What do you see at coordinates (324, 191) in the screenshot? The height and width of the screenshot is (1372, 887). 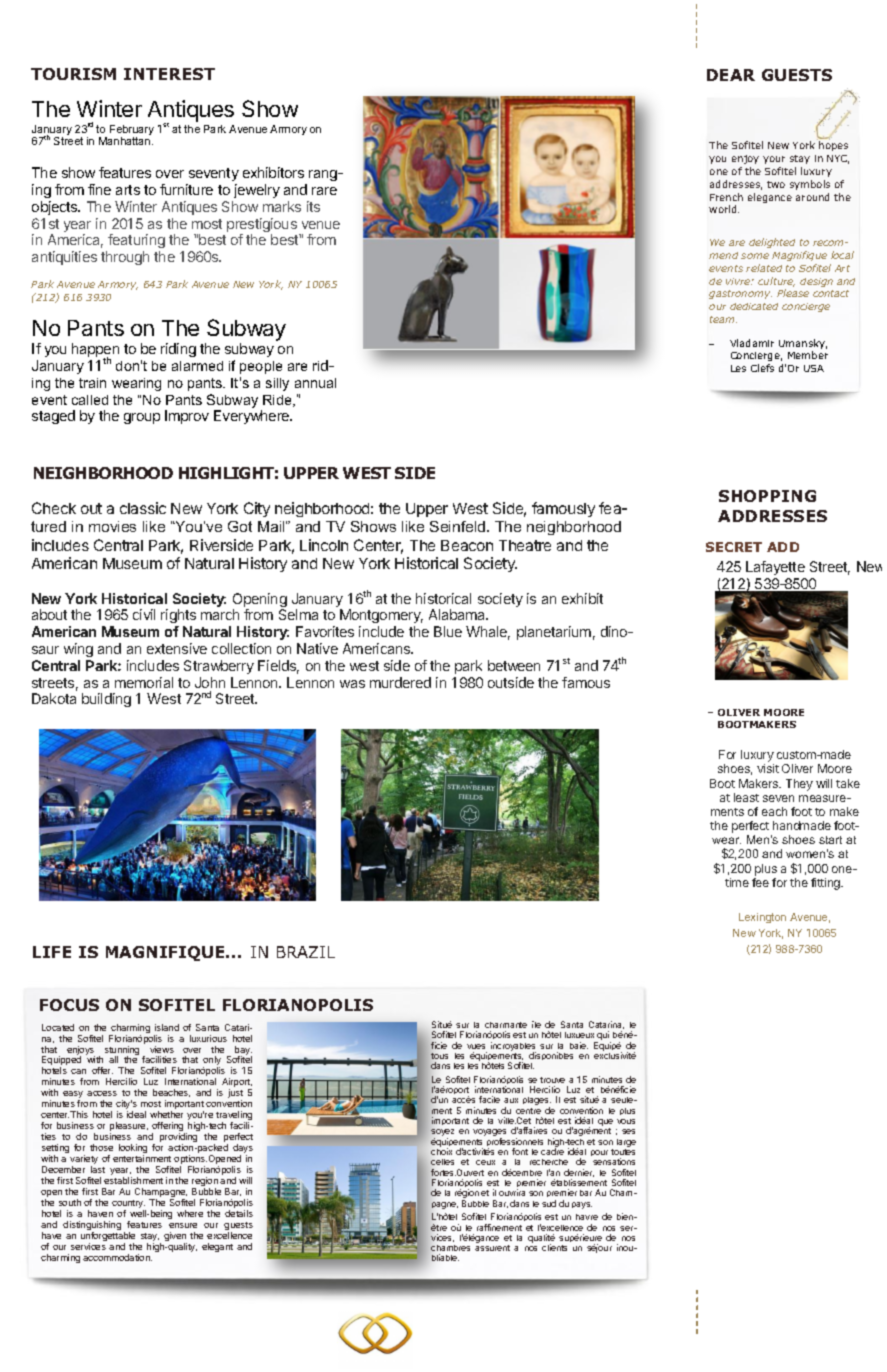 I see `rare` at bounding box center [324, 191].
